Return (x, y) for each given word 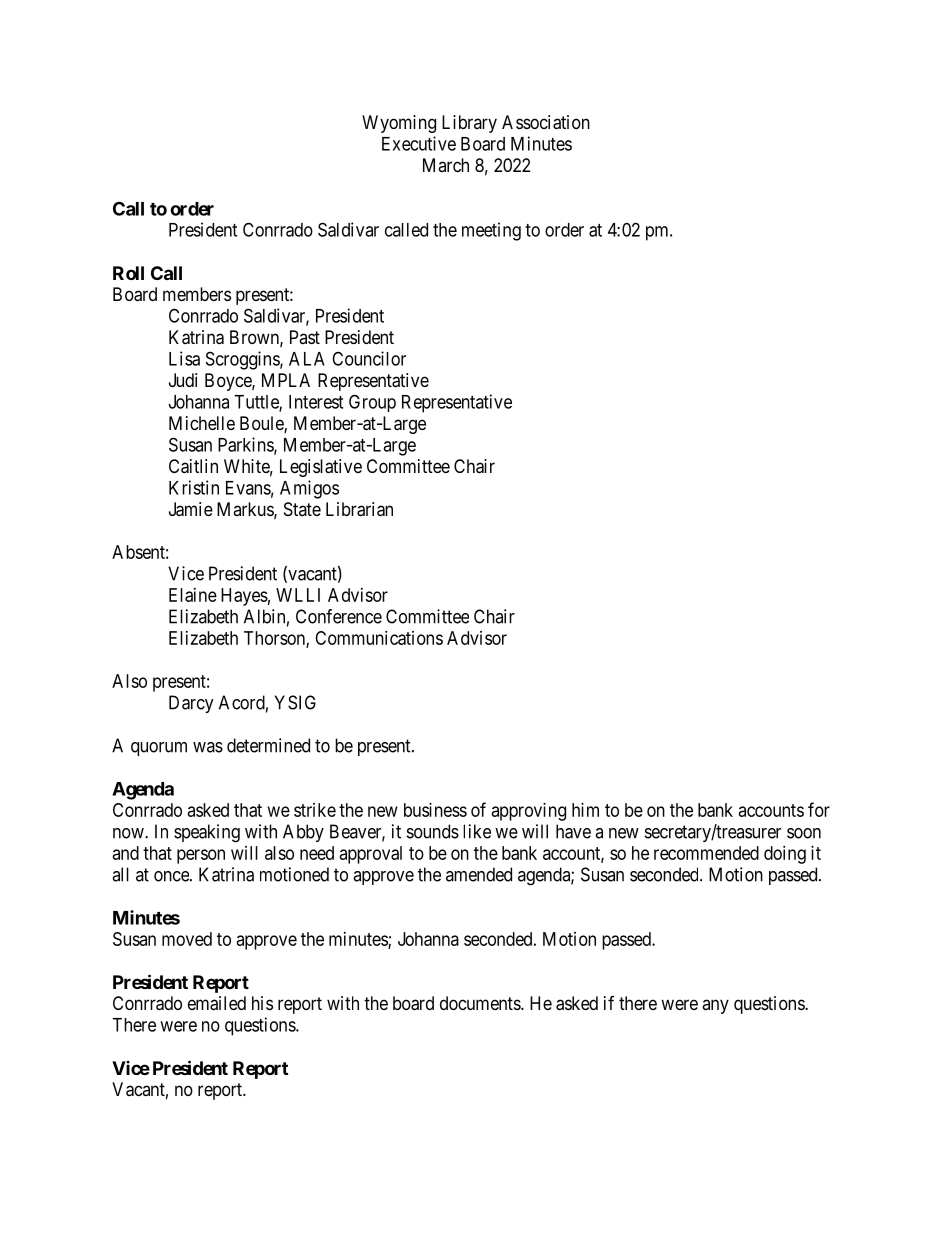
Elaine (193, 595)
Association (546, 122)
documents (481, 1003)
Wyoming (399, 124)
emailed (217, 1003)
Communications (379, 638)
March (446, 165)
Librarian (359, 509)
